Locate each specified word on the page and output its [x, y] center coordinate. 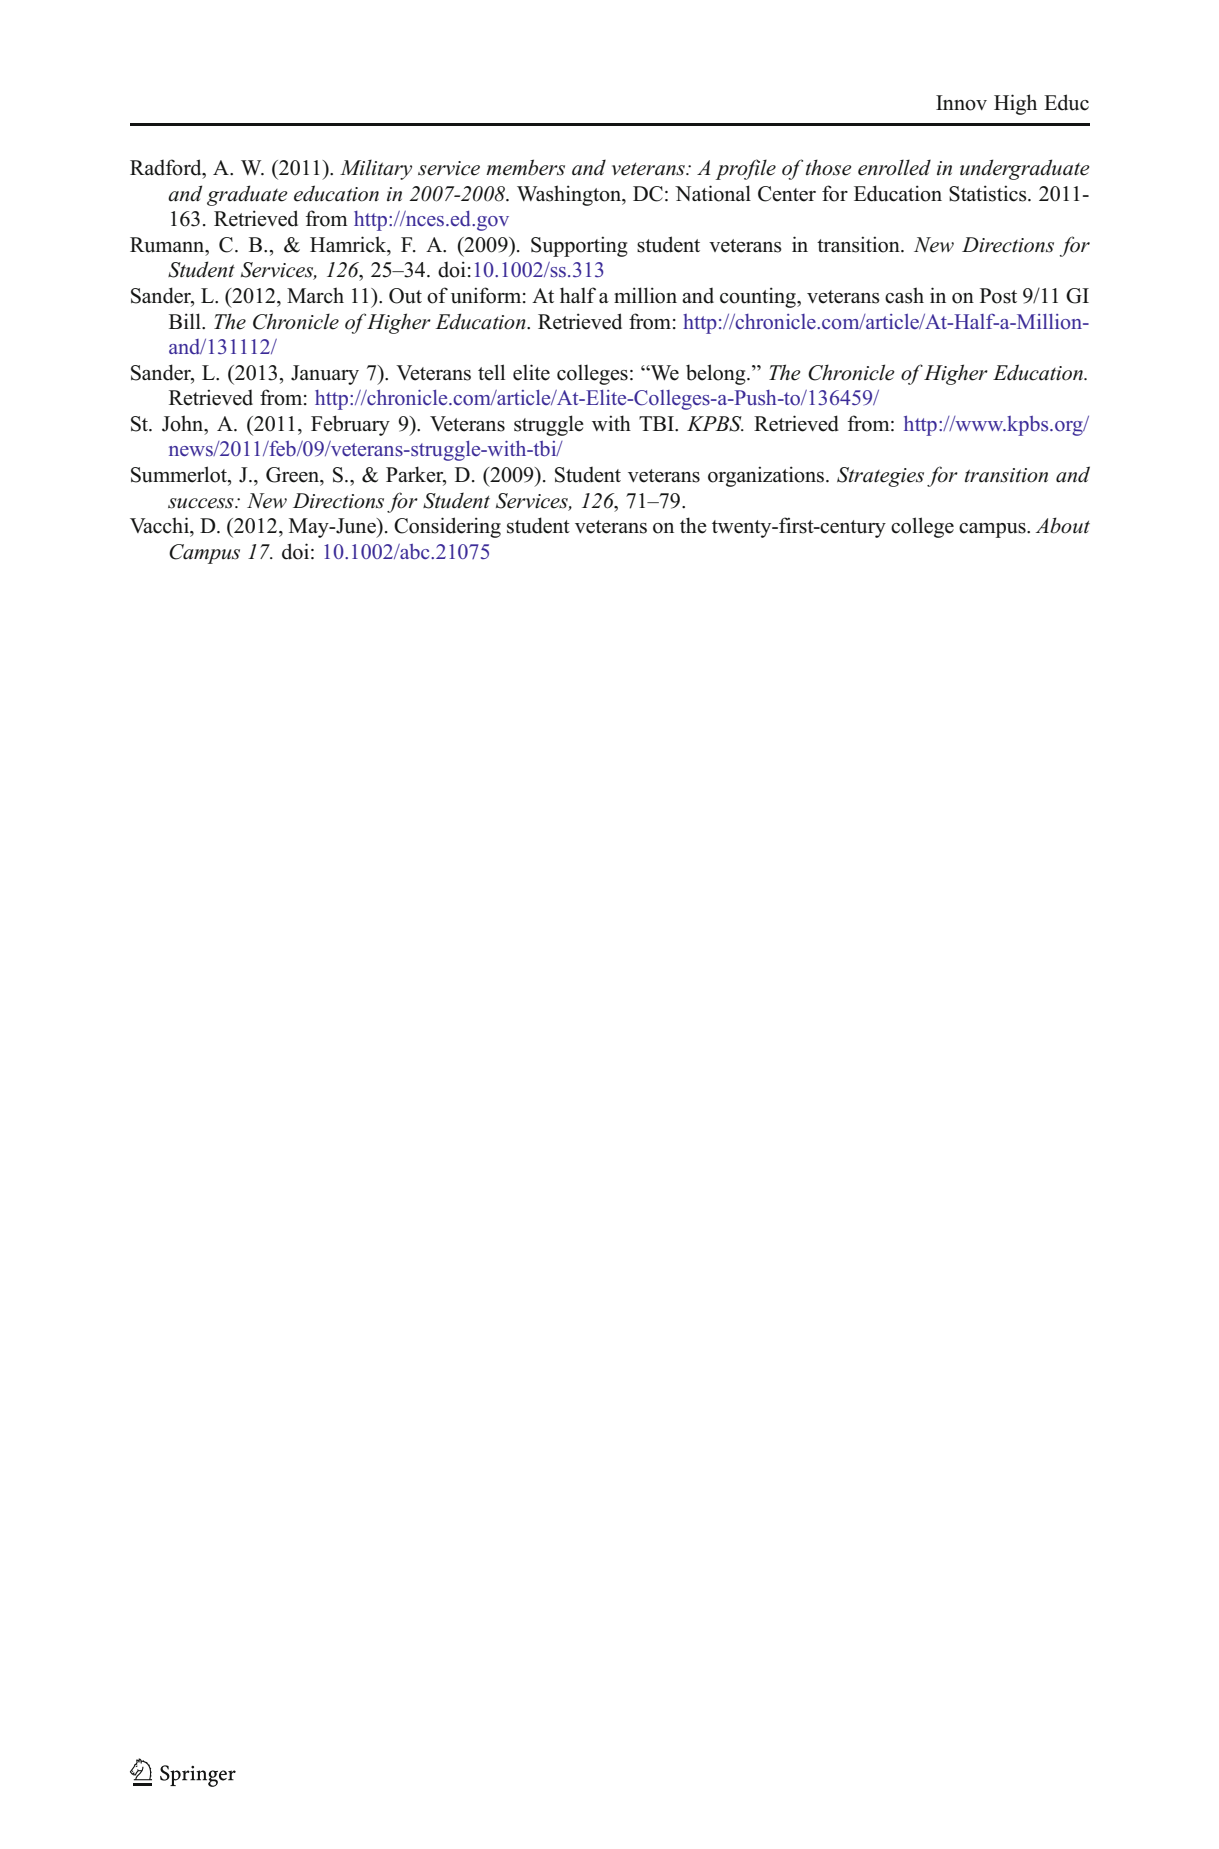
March [315, 295]
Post [998, 296]
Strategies [880, 477]
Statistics [989, 193]
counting [759, 297]
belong [717, 374]
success [202, 503]
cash [904, 295]
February [350, 425]
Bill [186, 321]
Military [376, 169]
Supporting [579, 246]
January [325, 375]
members [525, 167]
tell [491, 372]
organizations [767, 476]
